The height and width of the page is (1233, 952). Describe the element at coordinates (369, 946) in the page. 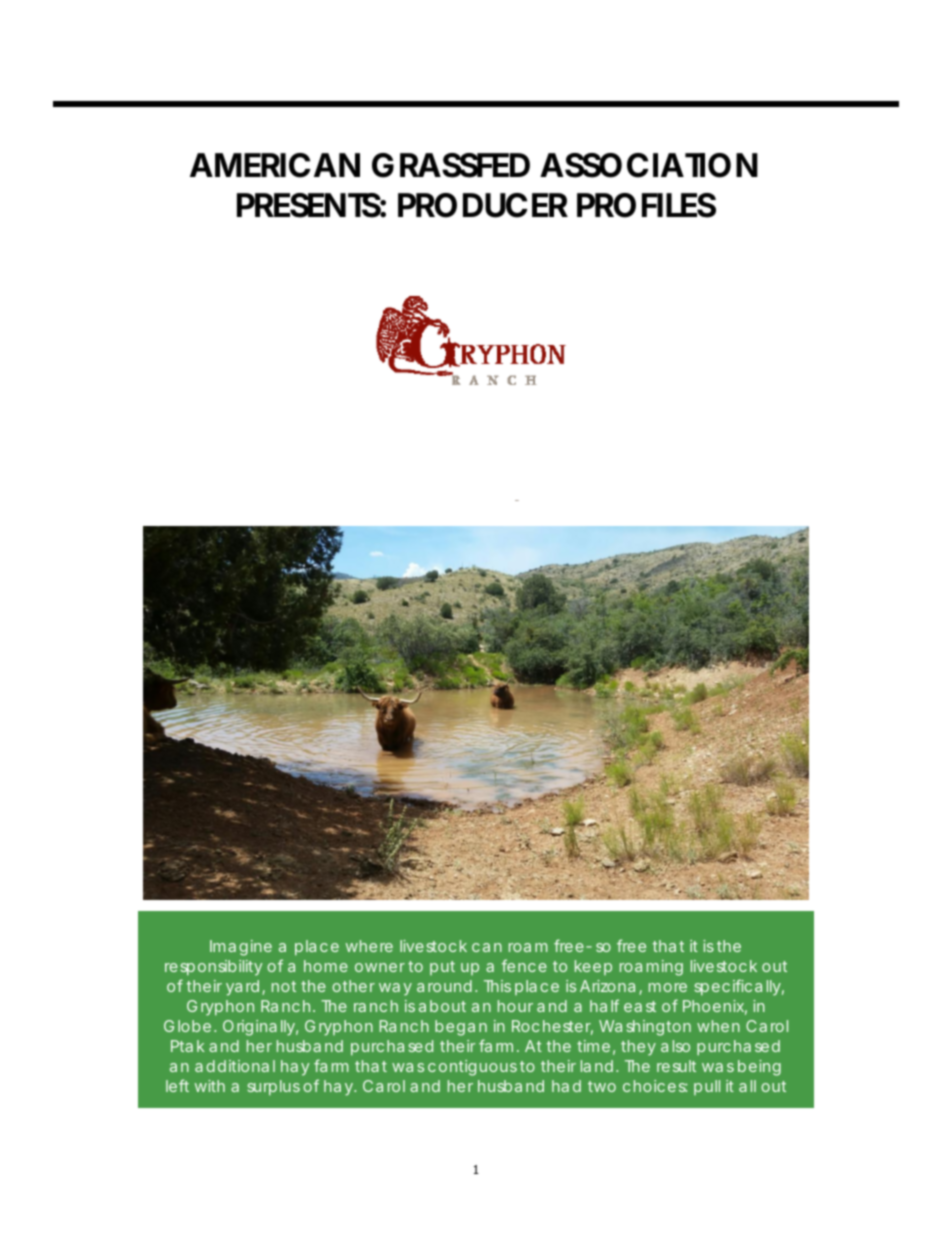

I see `where` at that location.
